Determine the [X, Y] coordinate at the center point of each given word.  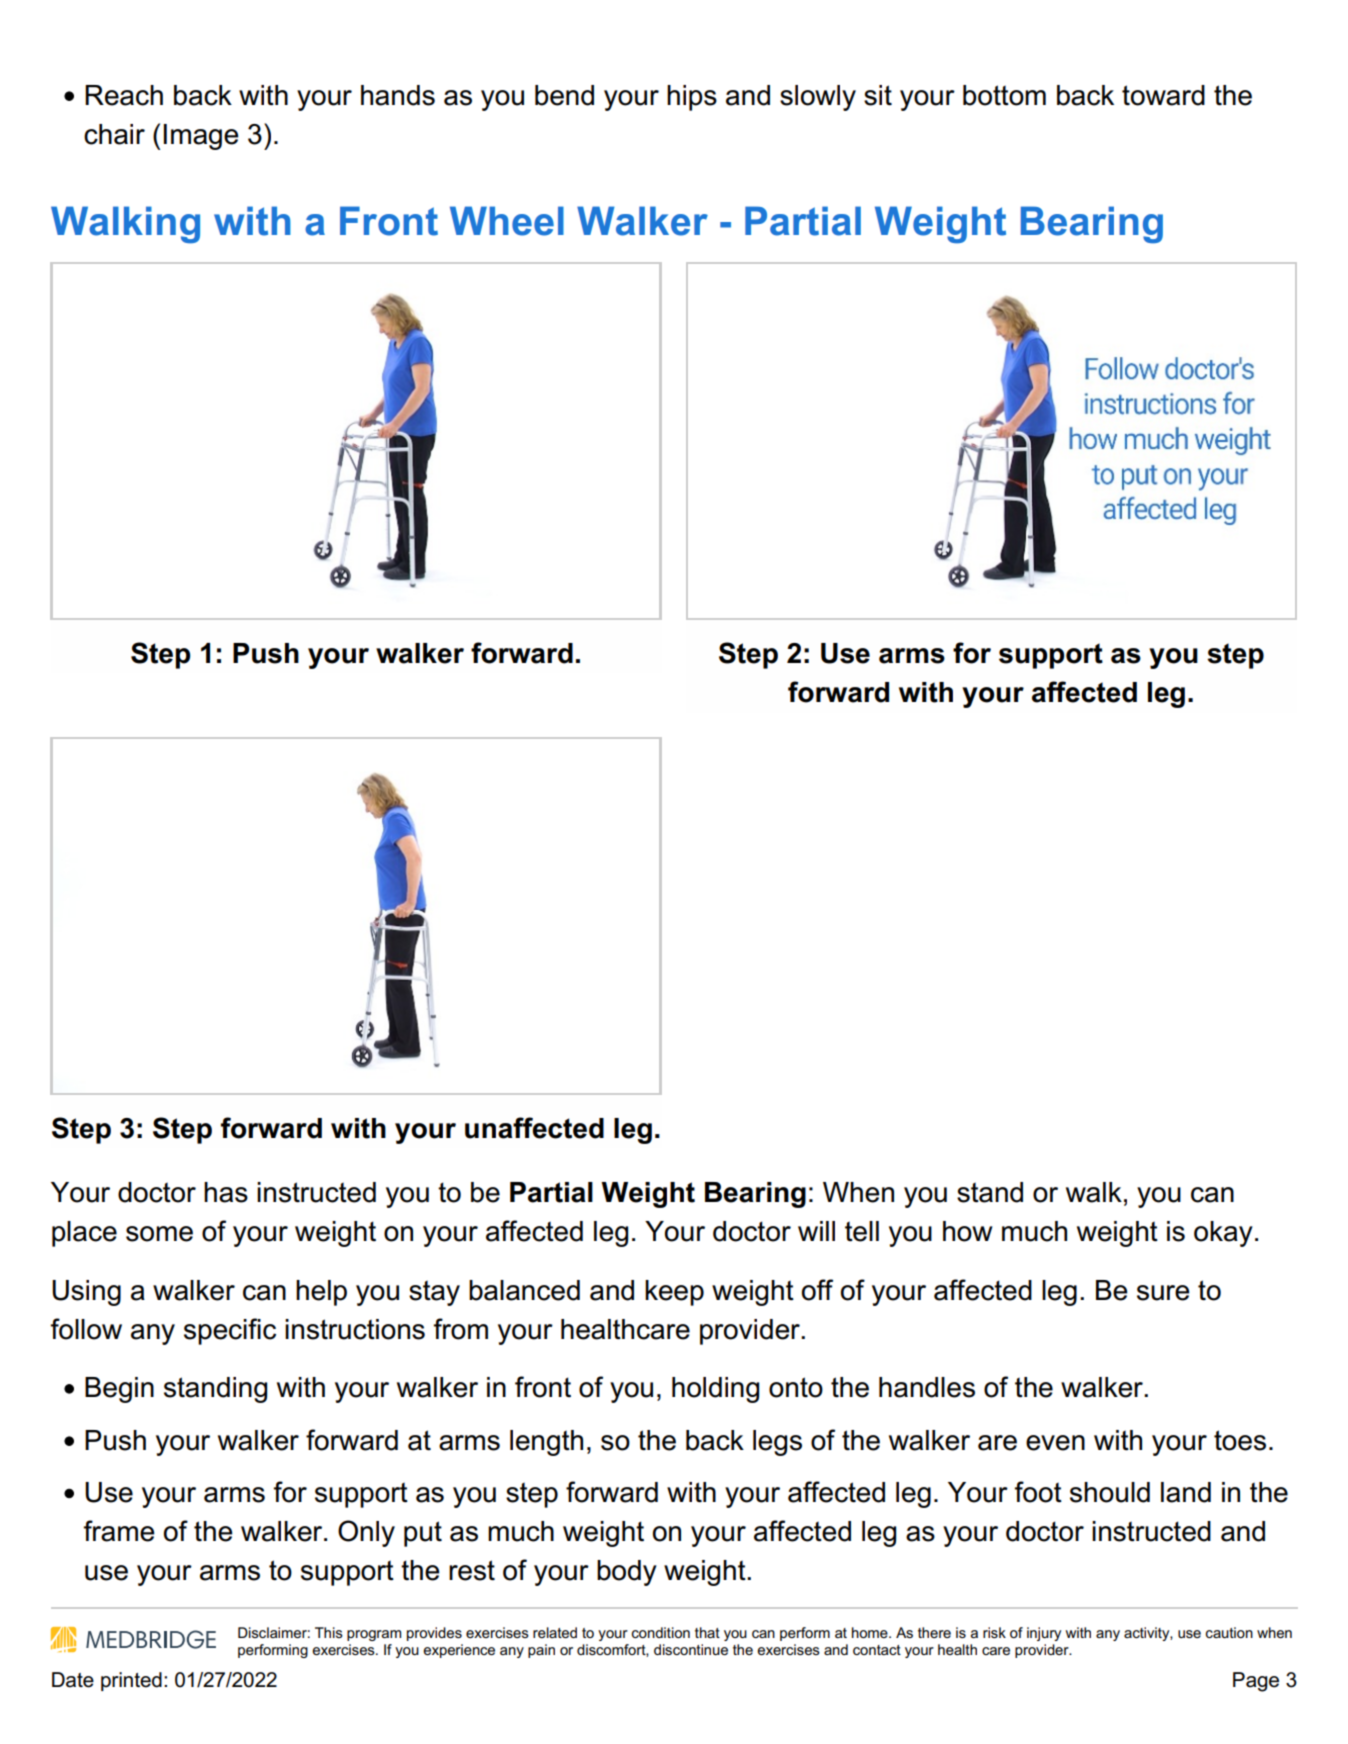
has [226, 1192]
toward [1163, 95]
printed [131, 1681]
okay [1223, 1234]
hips [692, 98]
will [816, 1231]
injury [1044, 1634]
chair [114, 134]
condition [661, 1632]
